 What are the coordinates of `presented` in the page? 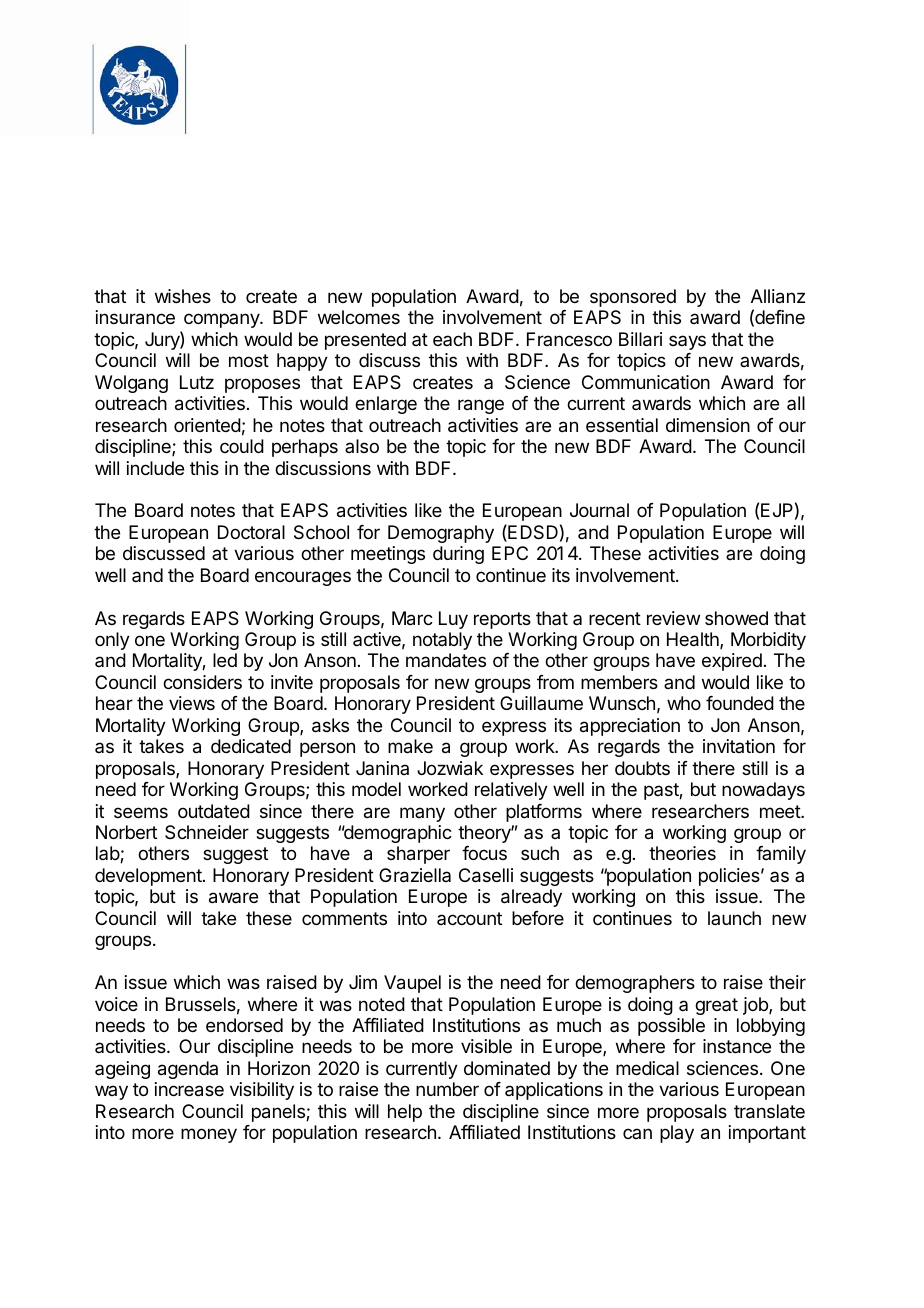 It's located at (365, 341).
